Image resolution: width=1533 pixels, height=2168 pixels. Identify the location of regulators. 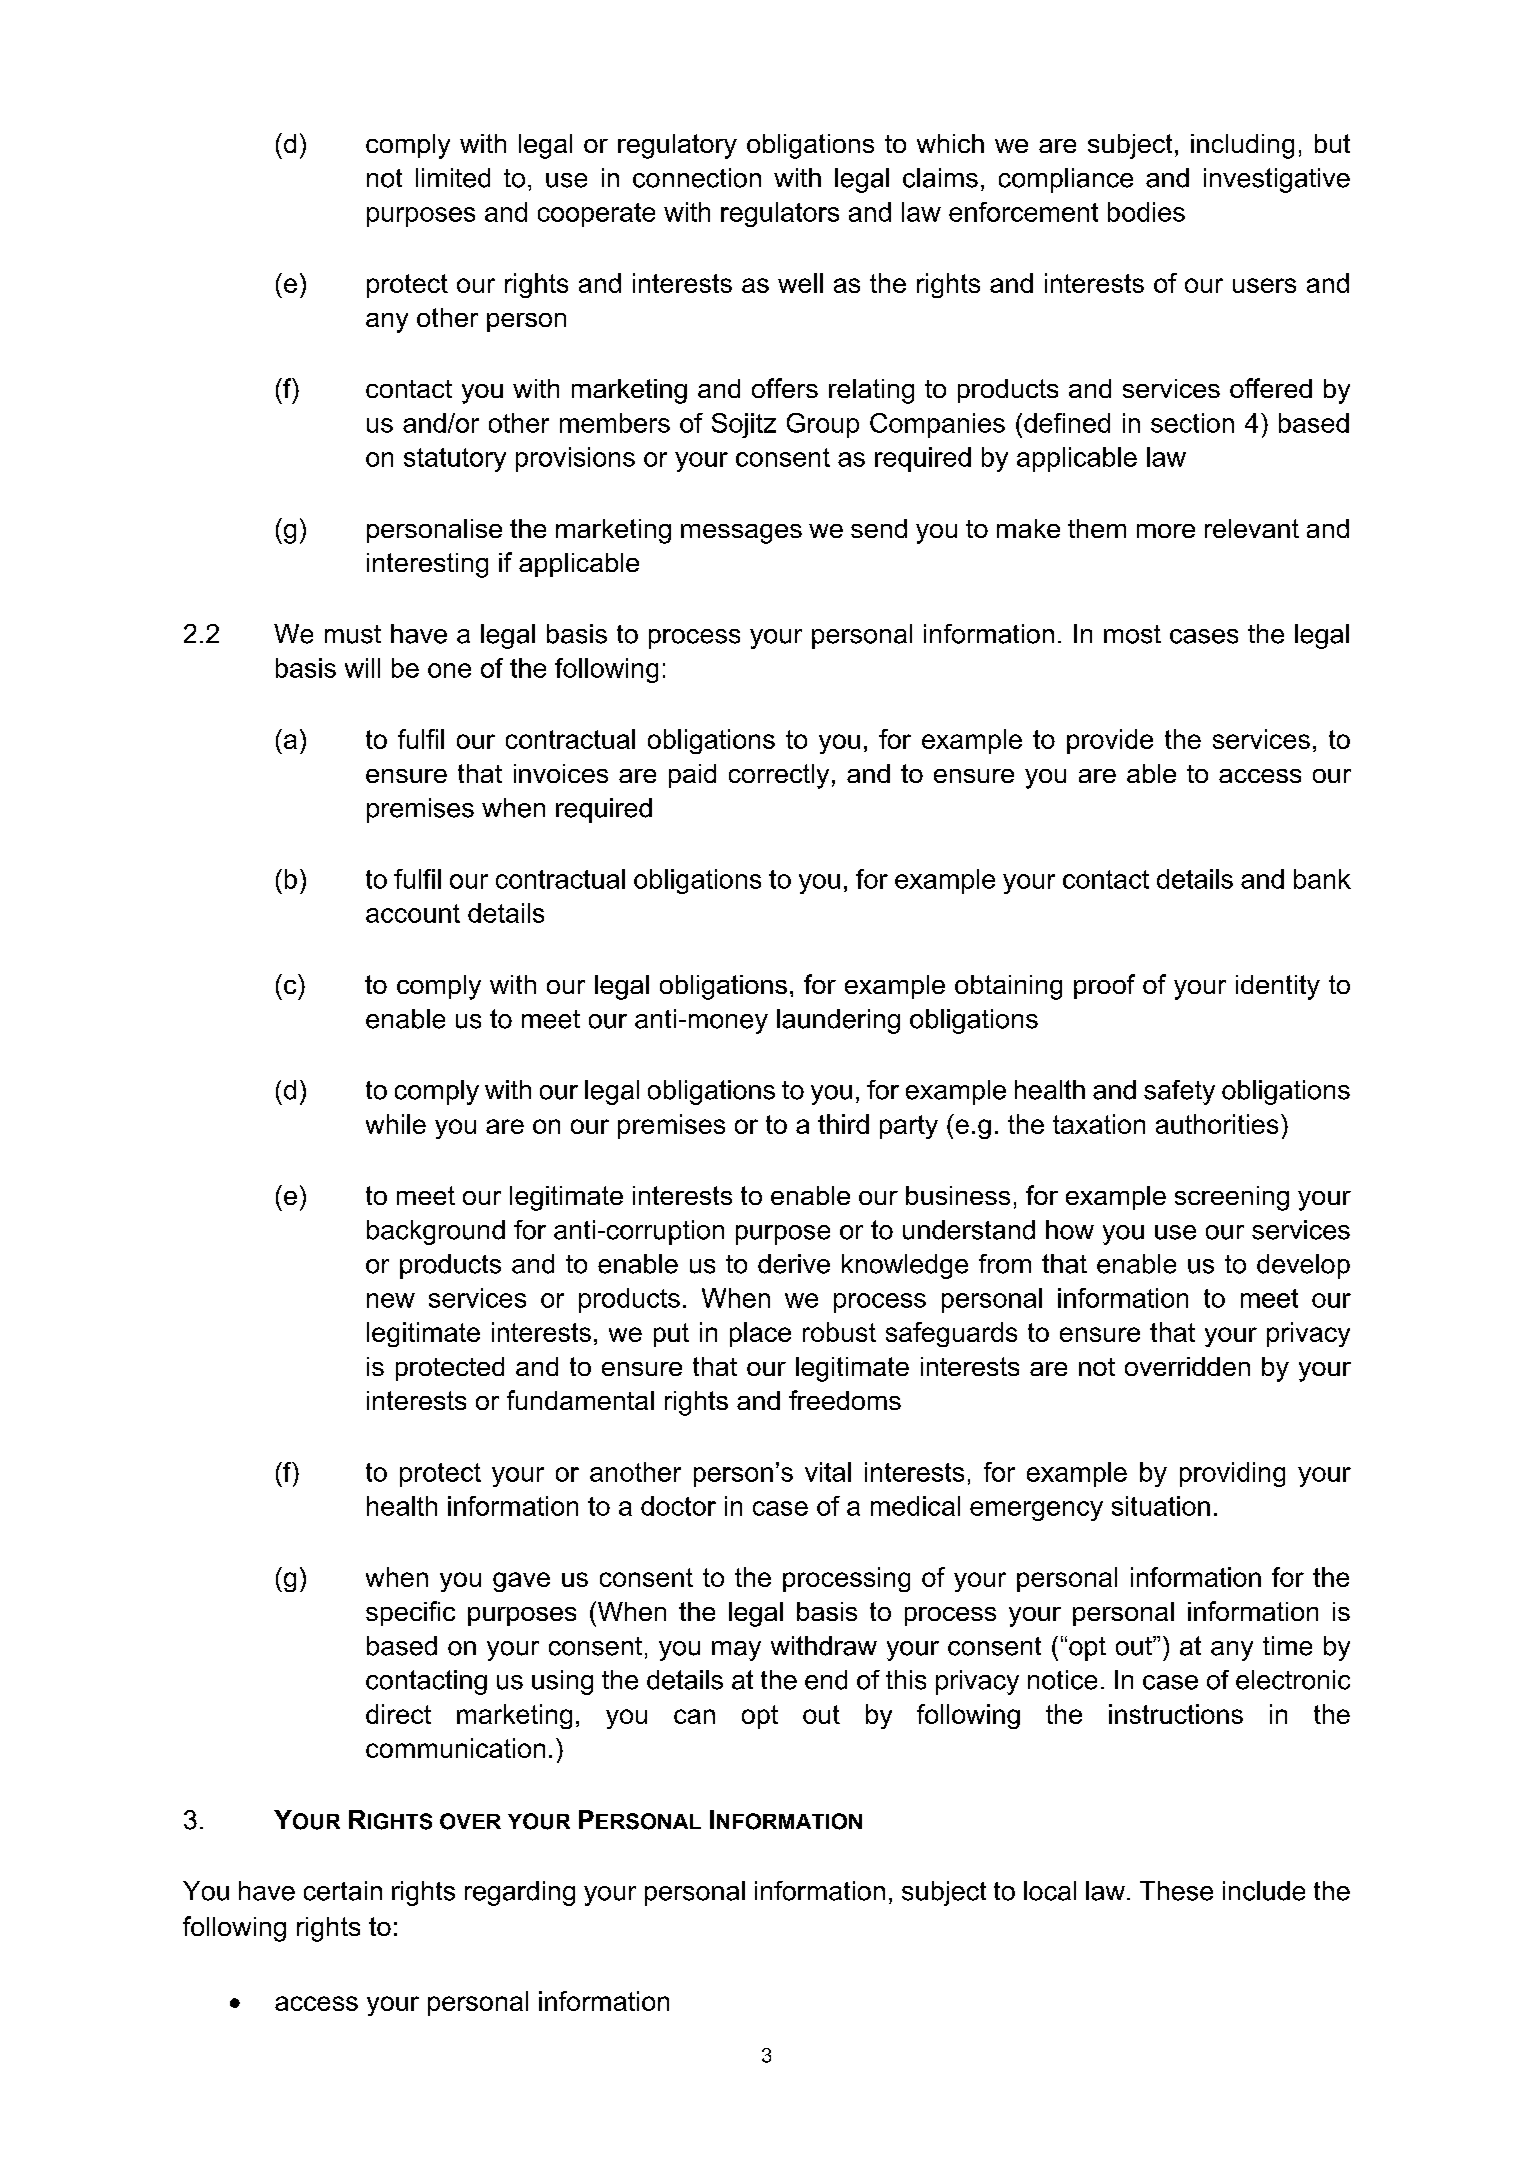
(780, 214).
